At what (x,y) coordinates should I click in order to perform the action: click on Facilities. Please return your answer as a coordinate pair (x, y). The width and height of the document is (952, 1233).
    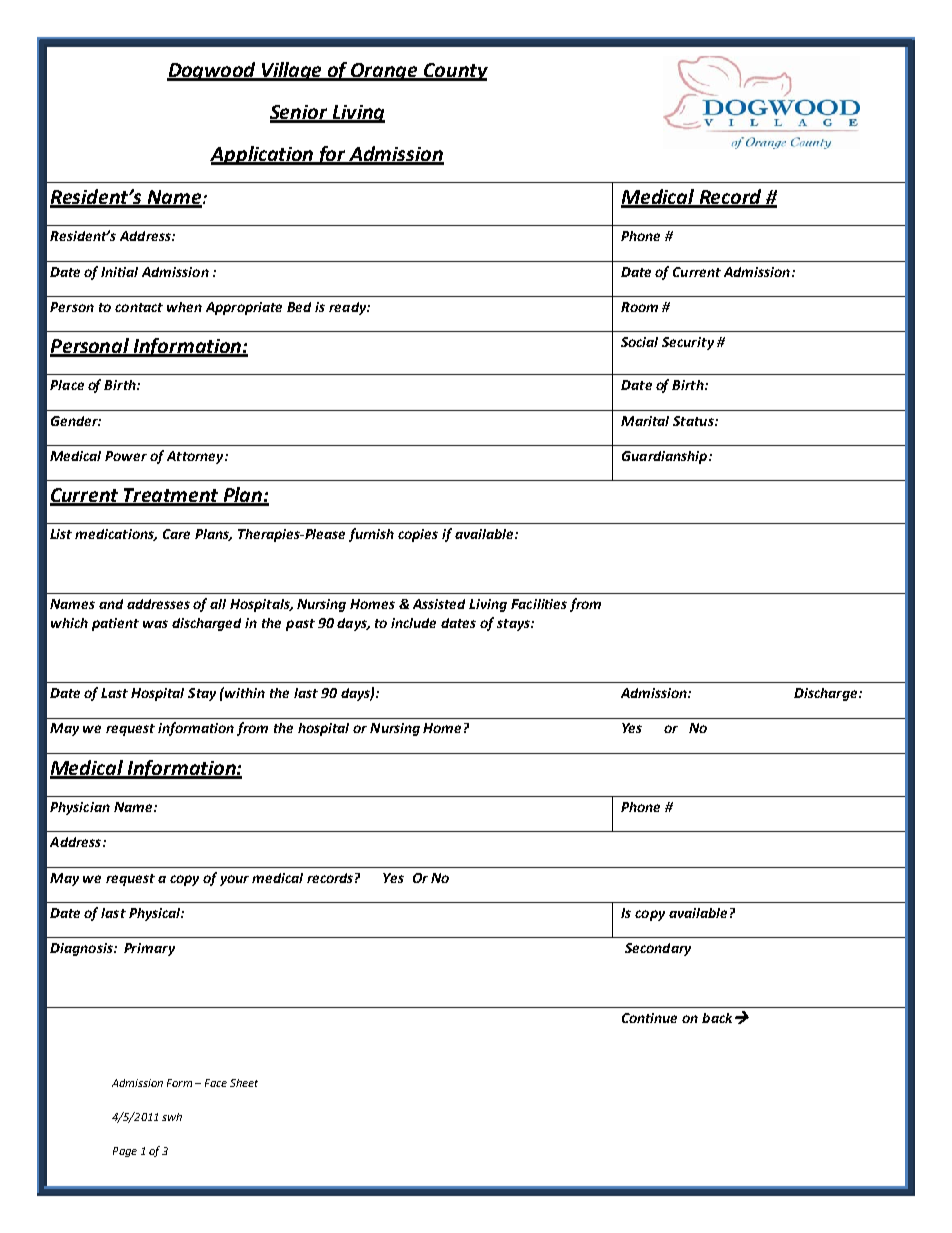
    Looking at the image, I should click on (539, 604).
